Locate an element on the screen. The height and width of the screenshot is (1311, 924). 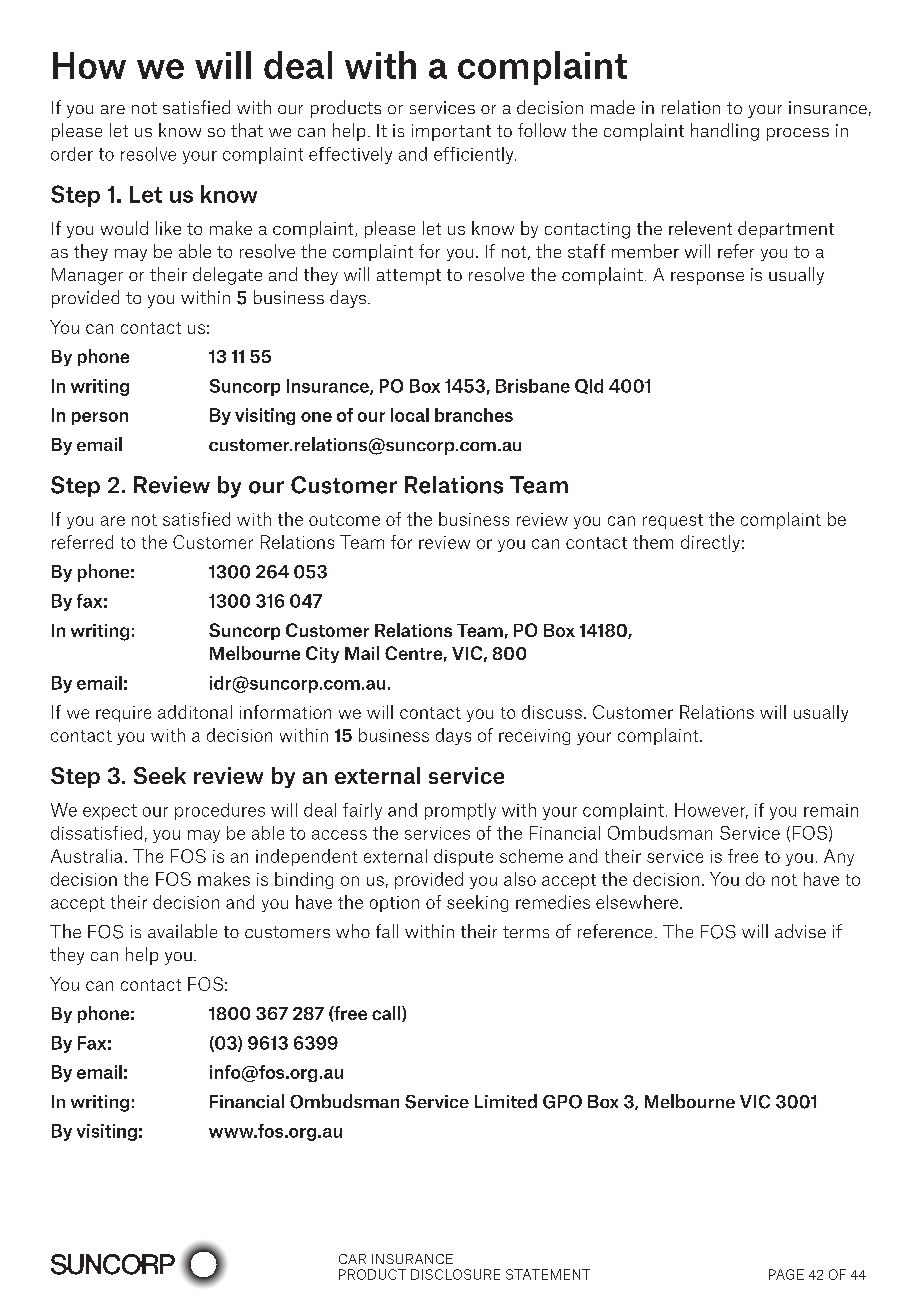
important is located at coordinates (451, 132).
